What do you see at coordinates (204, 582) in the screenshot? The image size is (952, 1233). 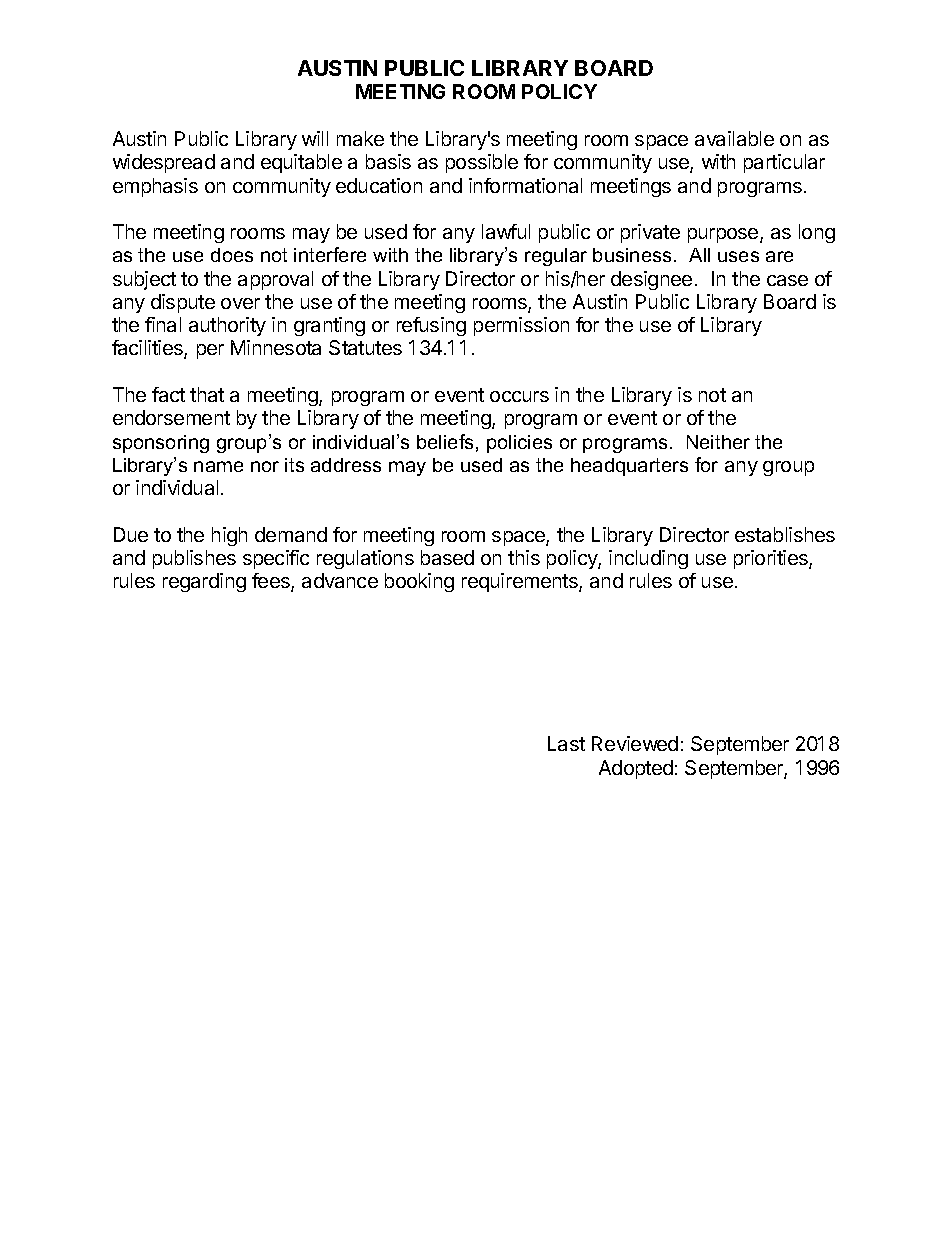 I see `regarding` at bounding box center [204, 582].
